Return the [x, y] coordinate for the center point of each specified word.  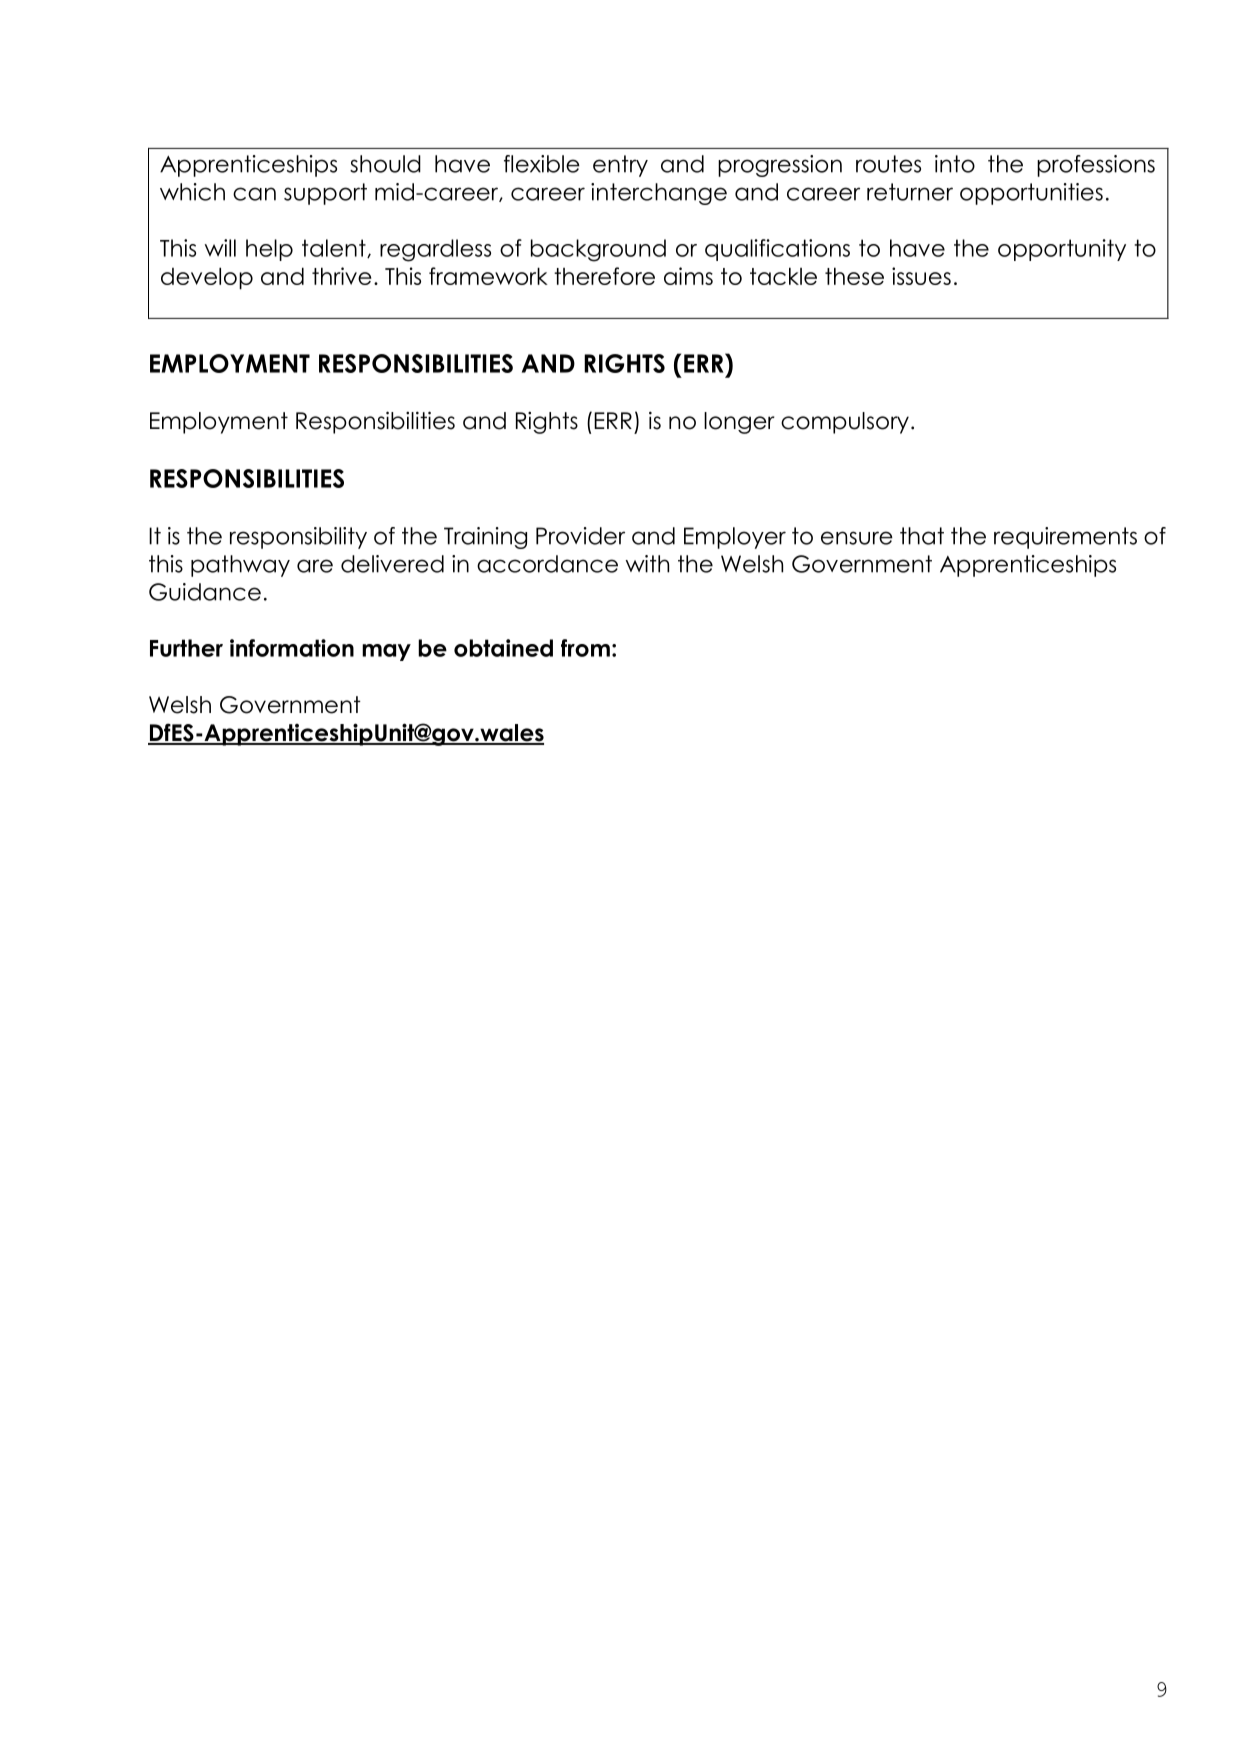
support [325, 194]
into [955, 164]
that [922, 536]
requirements [1065, 538]
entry [620, 166]
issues [921, 276]
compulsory [845, 423]
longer [739, 423]
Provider [580, 536]
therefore [604, 276]
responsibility [298, 538]
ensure [857, 538]
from [585, 648]
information [292, 648]
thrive [341, 276]
